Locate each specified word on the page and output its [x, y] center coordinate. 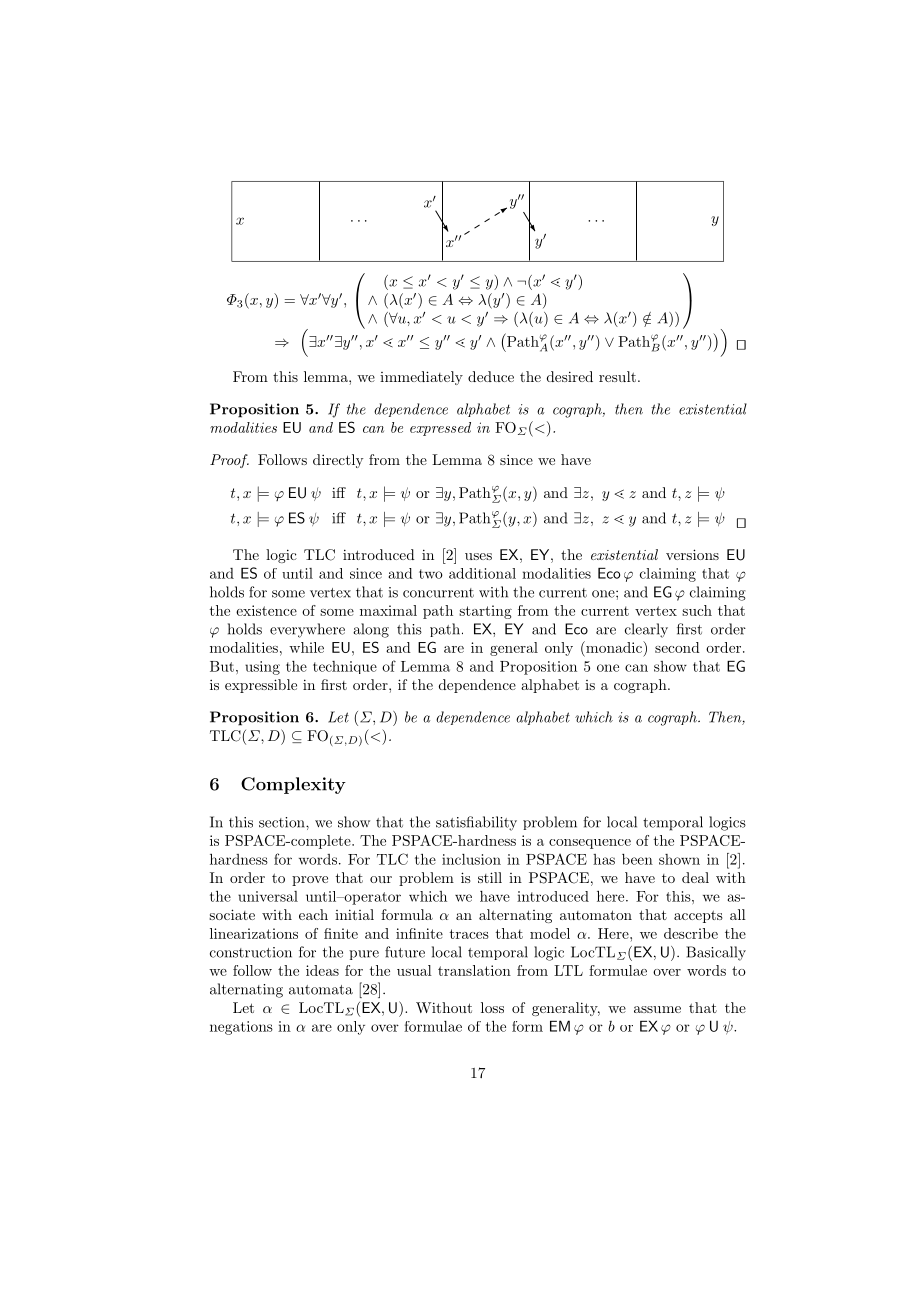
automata [321, 990]
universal [268, 896]
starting [485, 612]
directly [338, 461]
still [490, 877]
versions [692, 554]
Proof [229, 461]
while [306, 647]
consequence [590, 844]
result [617, 376]
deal [695, 877]
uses [478, 556]
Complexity [293, 785]
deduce [491, 376]
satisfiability [476, 823]
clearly [646, 630]
